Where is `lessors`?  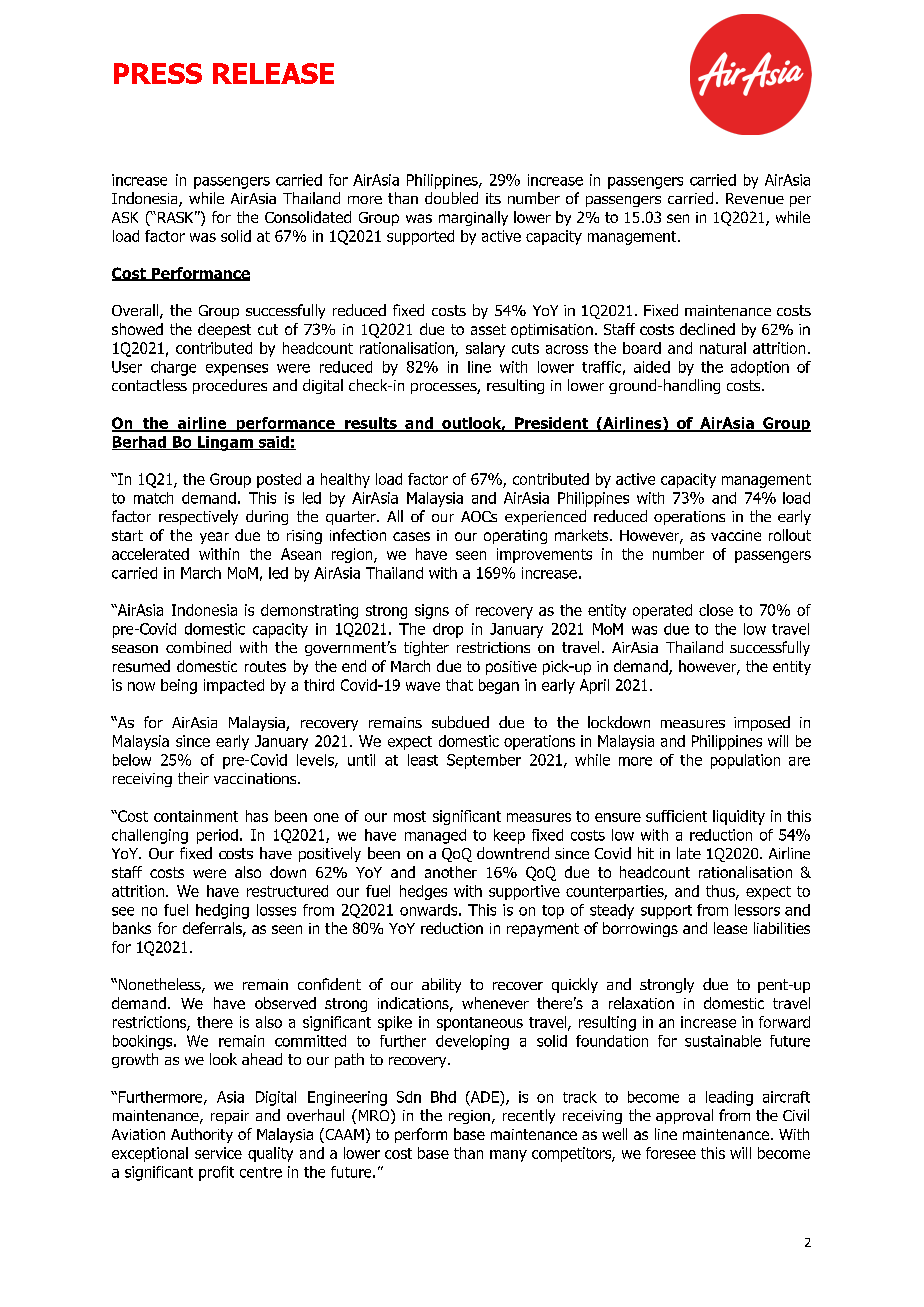
lessors is located at coordinates (757, 910).
